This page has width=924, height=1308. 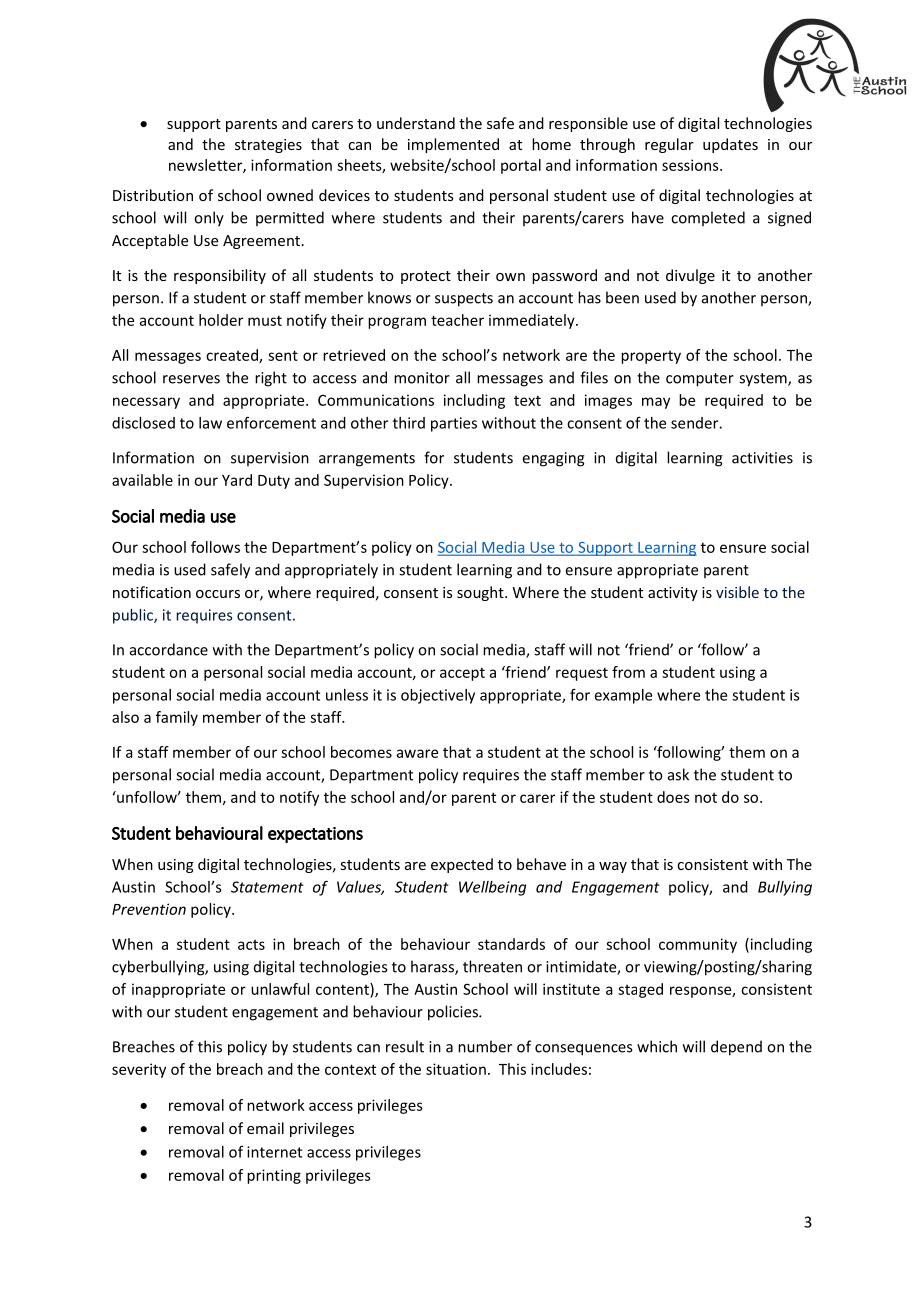 What do you see at coordinates (453, 145) in the page?
I see `implemented` at bounding box center [453, 145].
